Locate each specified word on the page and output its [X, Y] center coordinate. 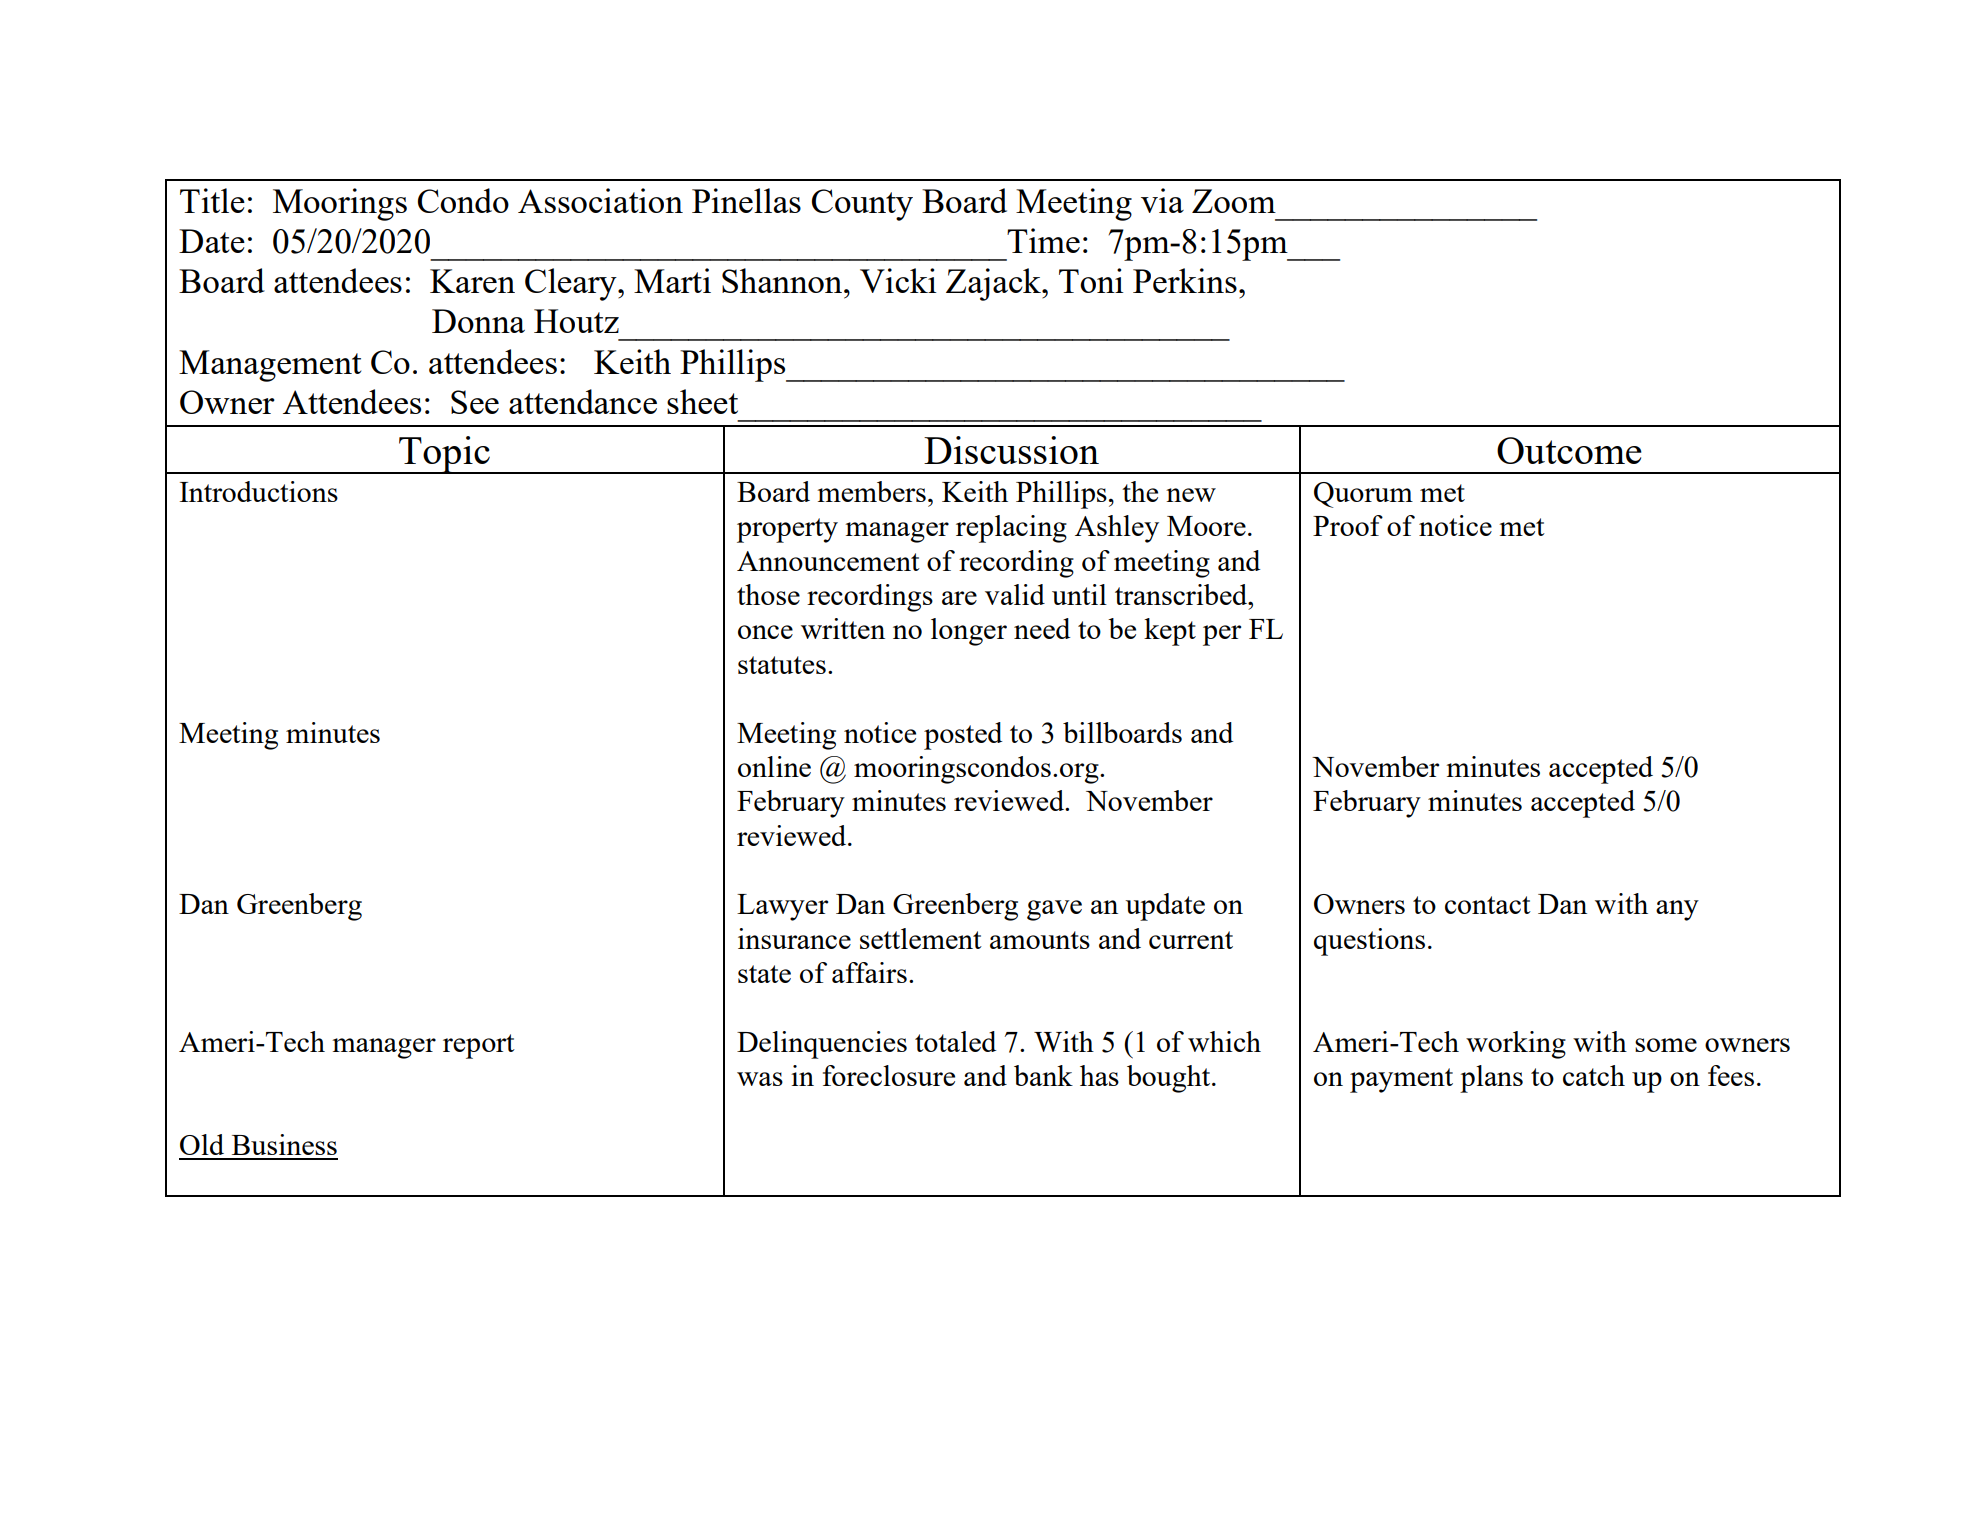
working [1516, 1045]
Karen [472, 281]
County [862, 205]
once [765, 632]
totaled [955, 1041]
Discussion [1011, 450]
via [1162, 200]
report [479, 1046]
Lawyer [782, 907]
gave [1054, 910]
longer [969, 632]
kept [1170, 632]
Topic [444, 455]
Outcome [1569, 450]
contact [1488, 905]
